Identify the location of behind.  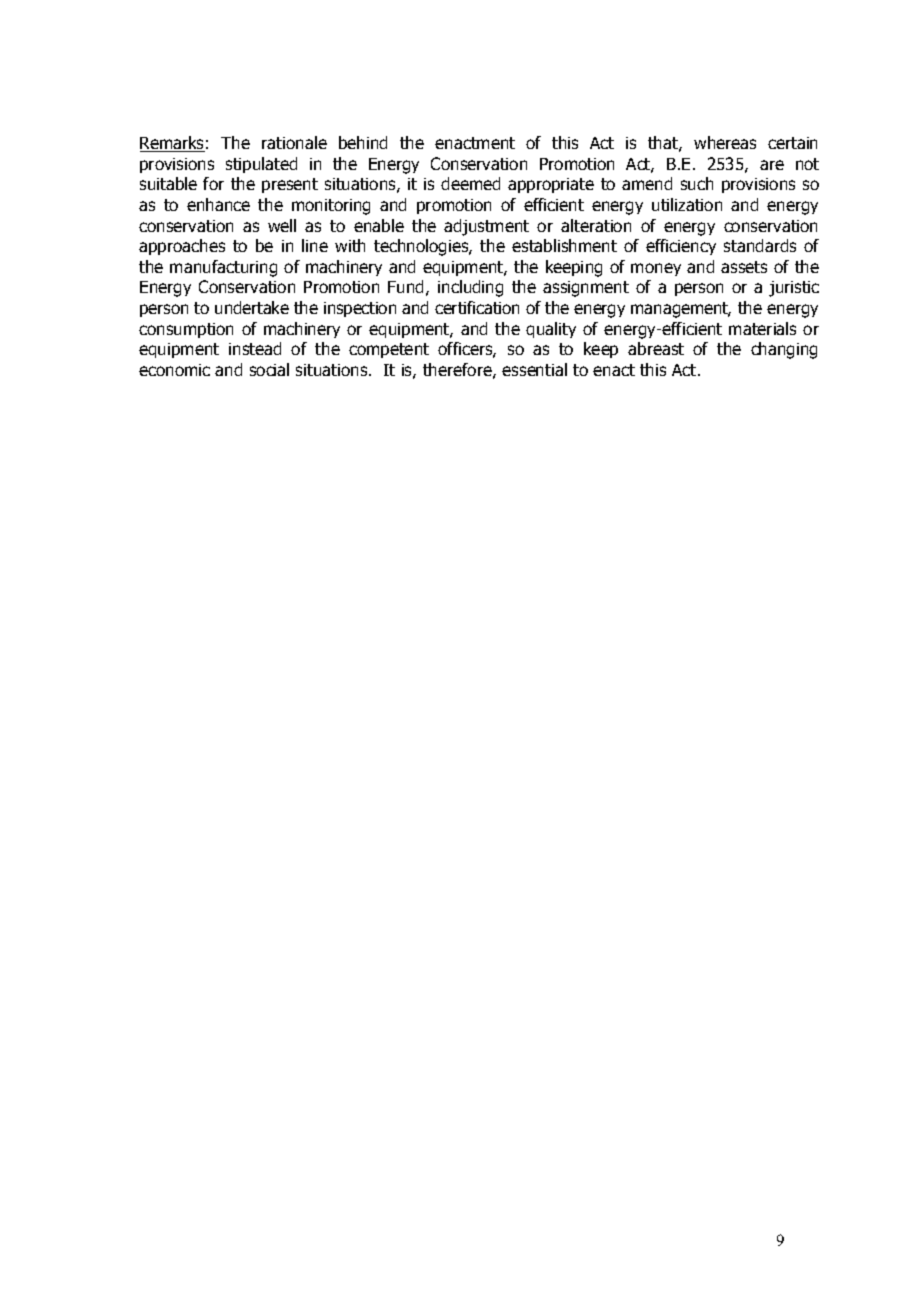
(363, 142).
